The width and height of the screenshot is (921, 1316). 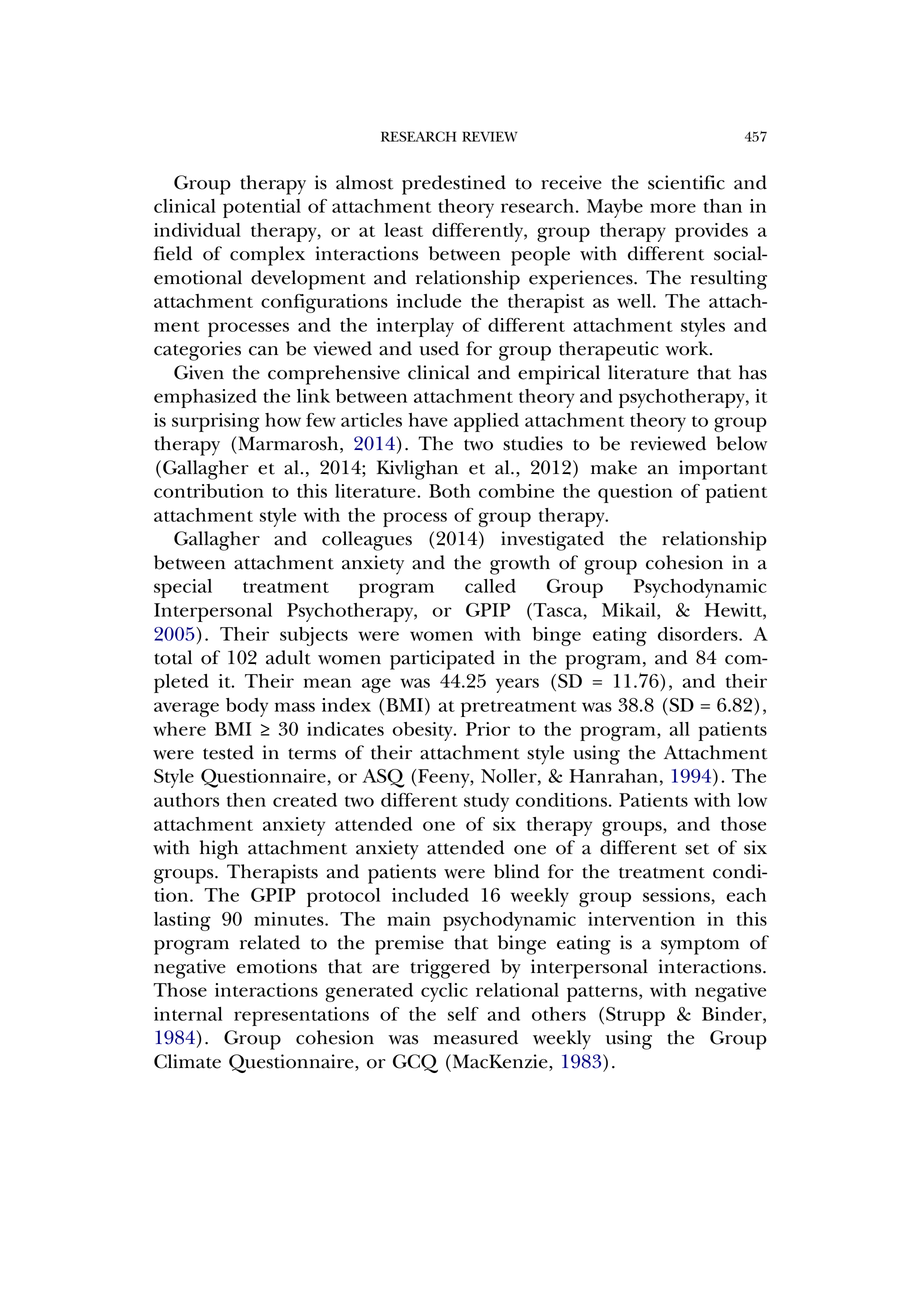 I want to click on predestined, so click(x=454, y=185).
